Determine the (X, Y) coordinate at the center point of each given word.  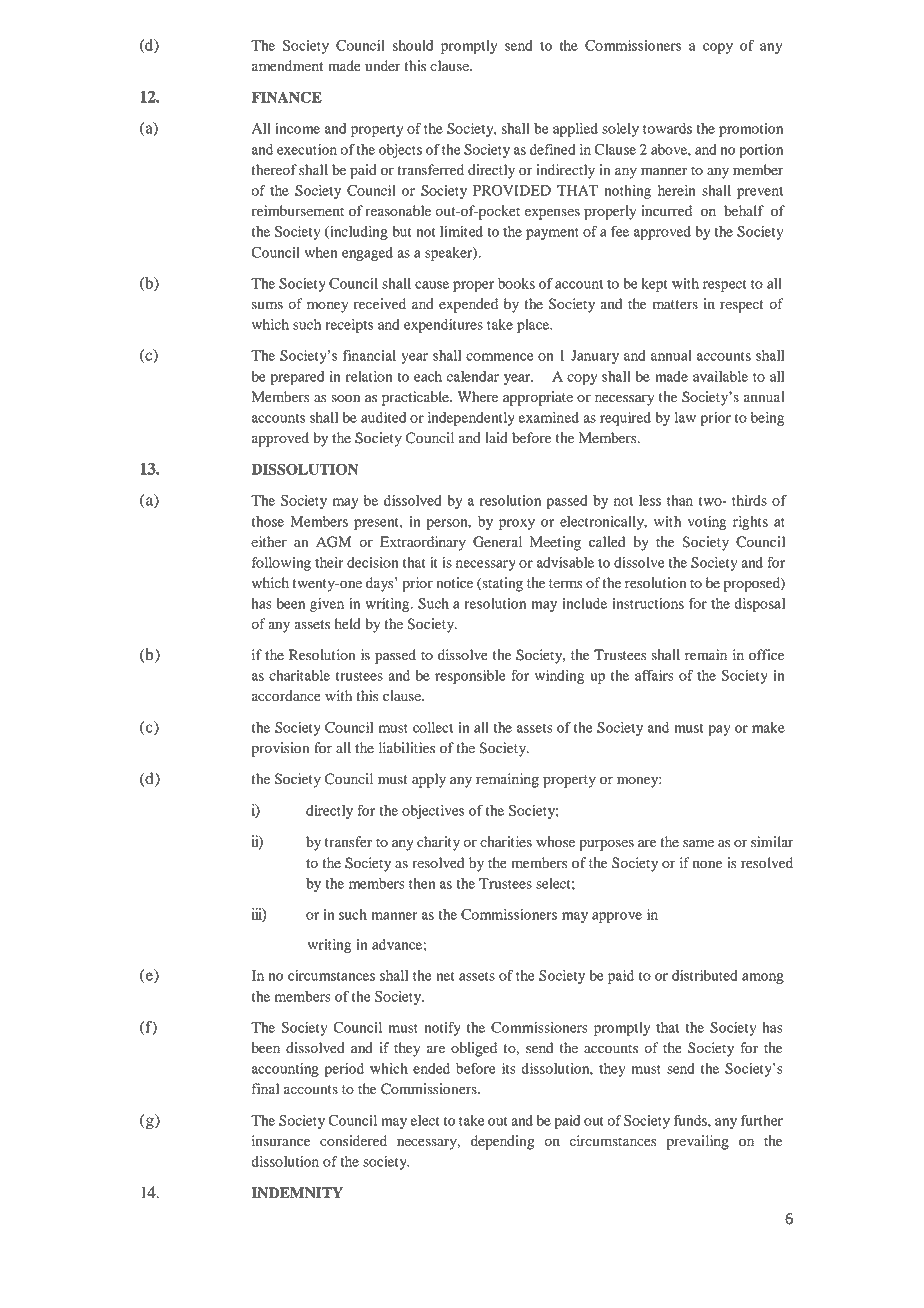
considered (353, 1141)
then (422, 883)
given (327, 605)
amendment (287, 66)
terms (566, 583)
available (720, 376)
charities (506, 842)
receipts (349, 326)
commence (499, 357)
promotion (751, 130)
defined (553, 149)
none (707, 864)
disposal (759, 605)
